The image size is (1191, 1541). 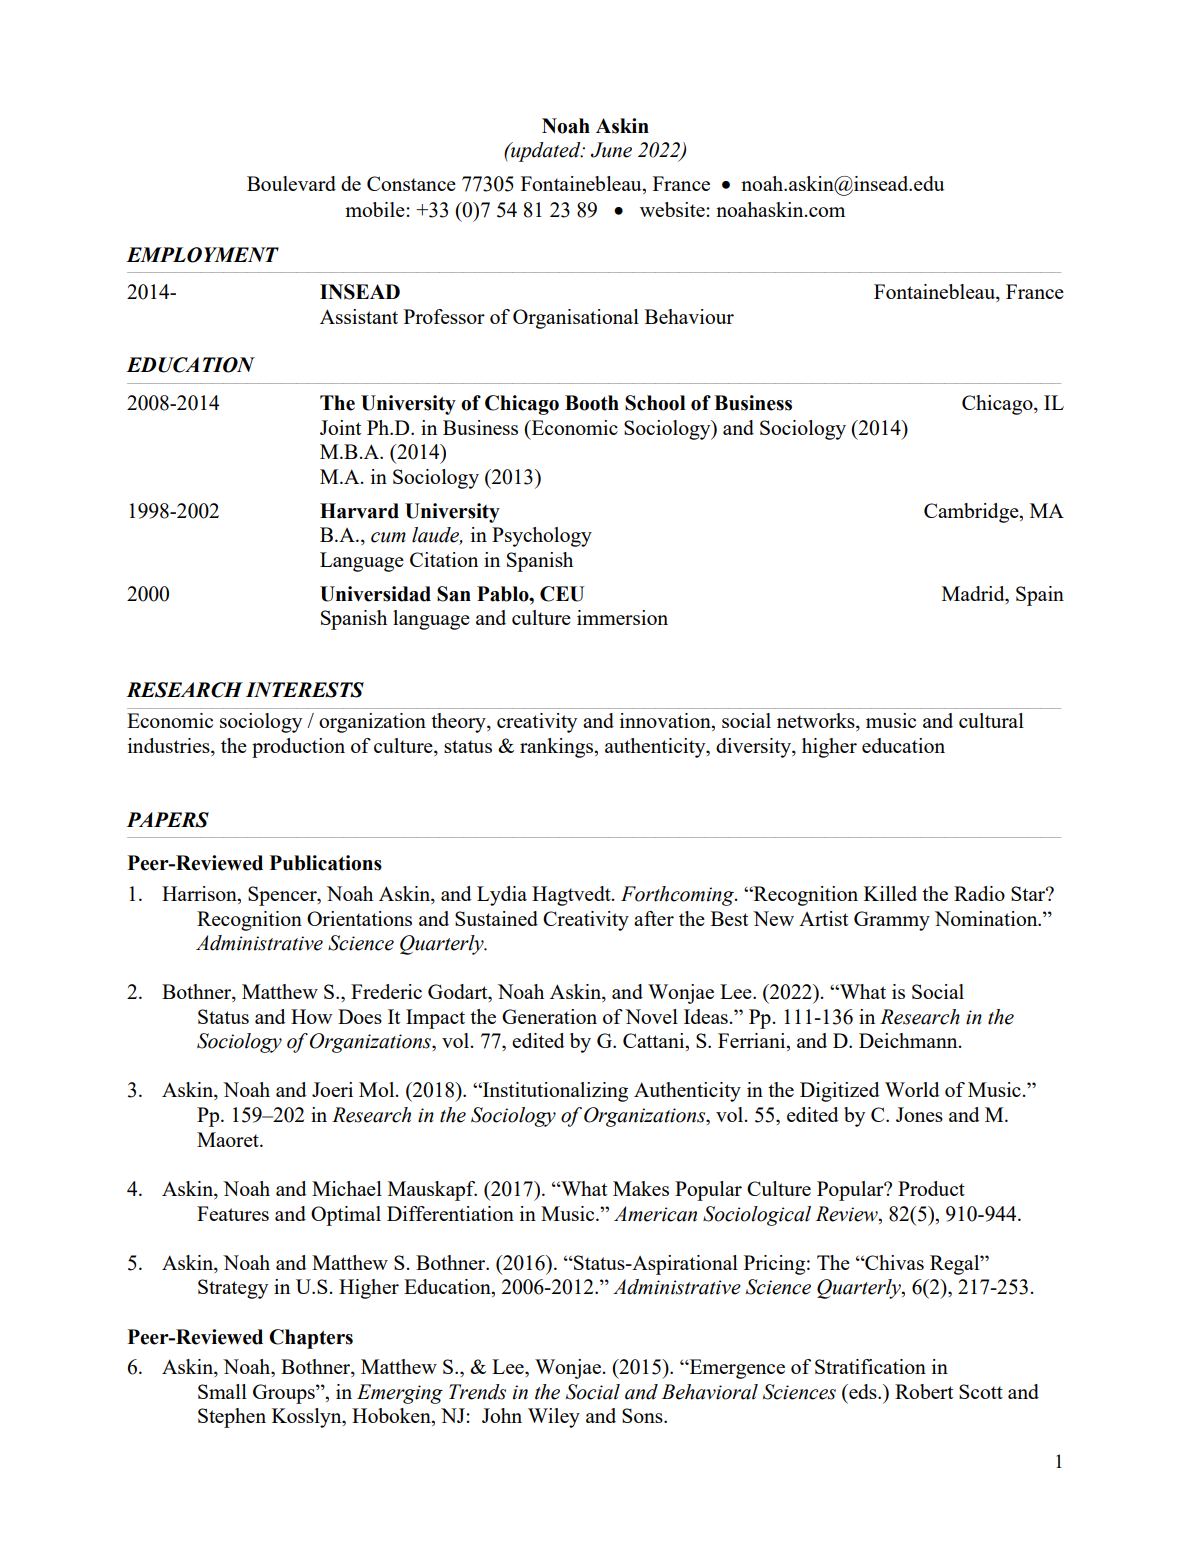 I want to click on CEU, so click(x=562, y=594).
